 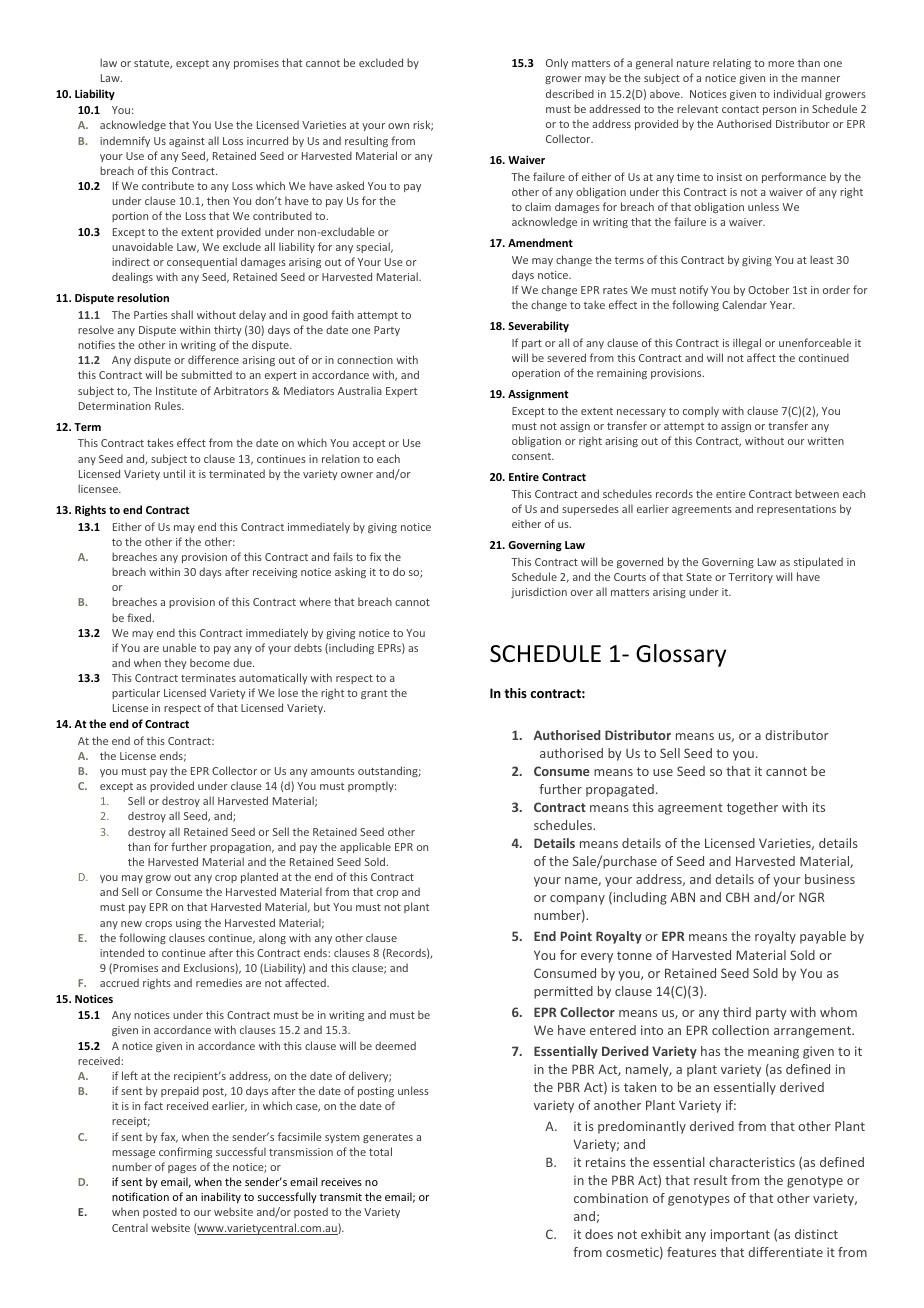 I want to click on contact, so click(x=740, y=109).
